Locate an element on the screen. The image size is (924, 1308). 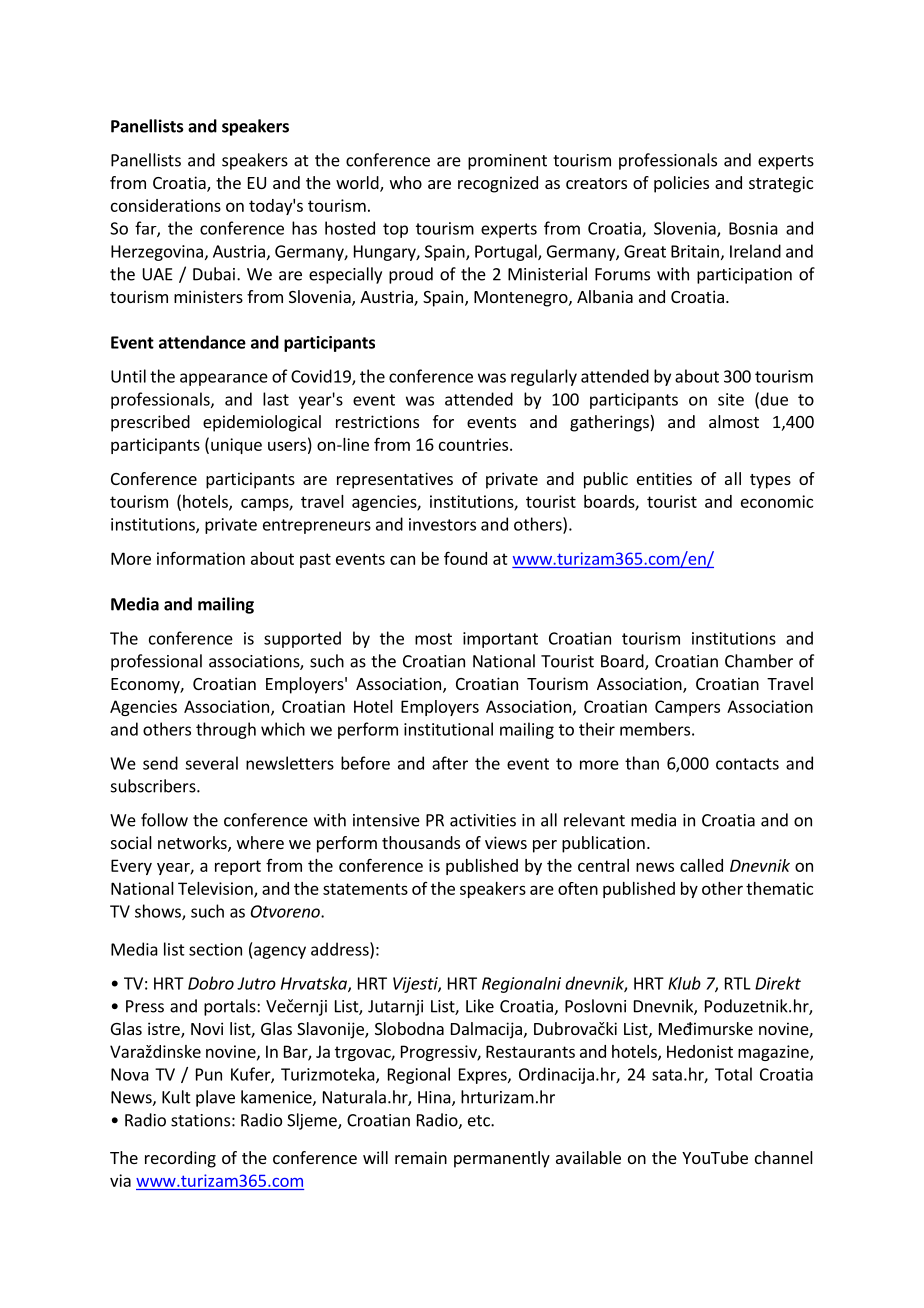
considerations is located at coordinates (166, 205).
